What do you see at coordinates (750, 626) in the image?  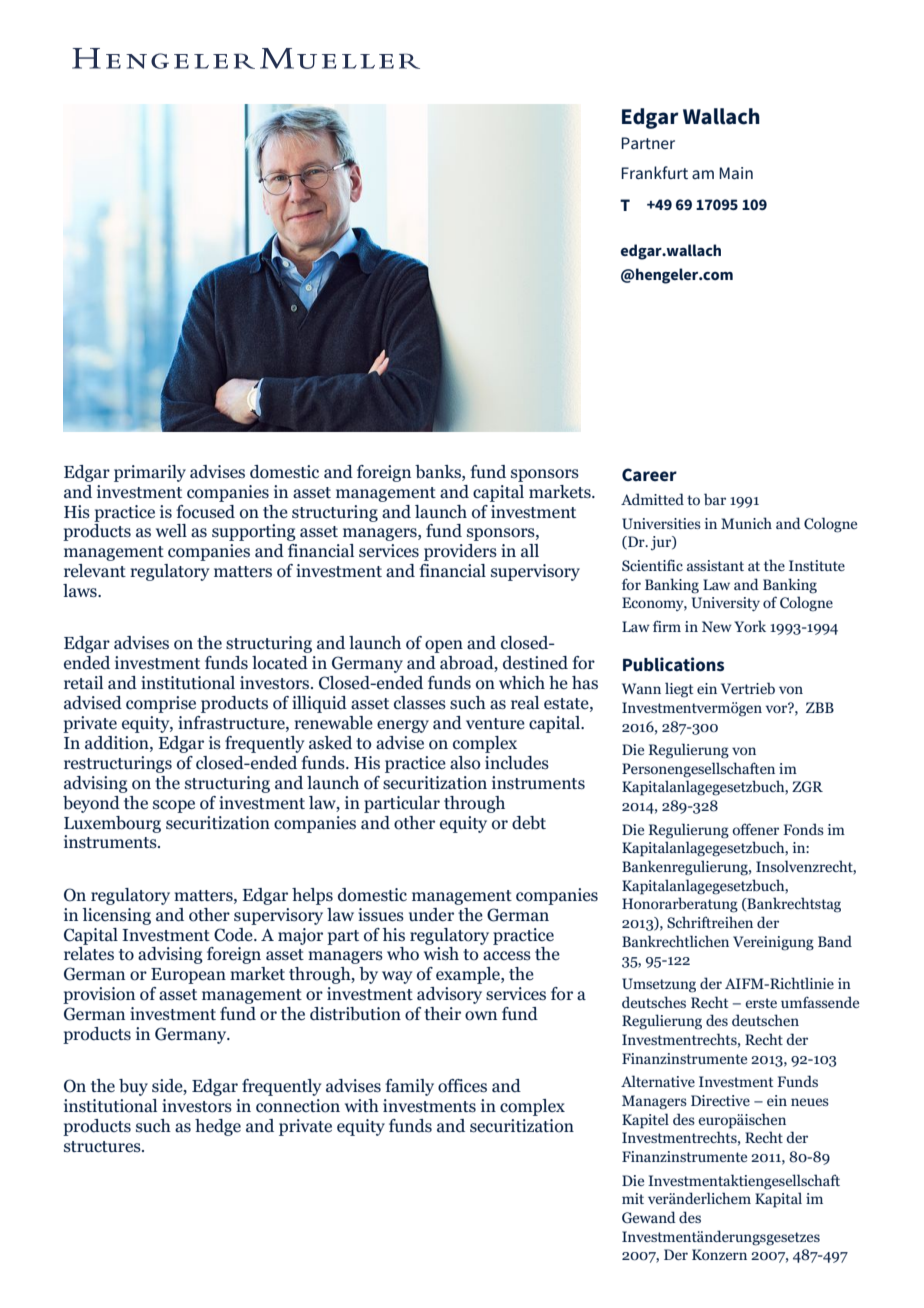 I see `York` at bounding box center [750, 626].
